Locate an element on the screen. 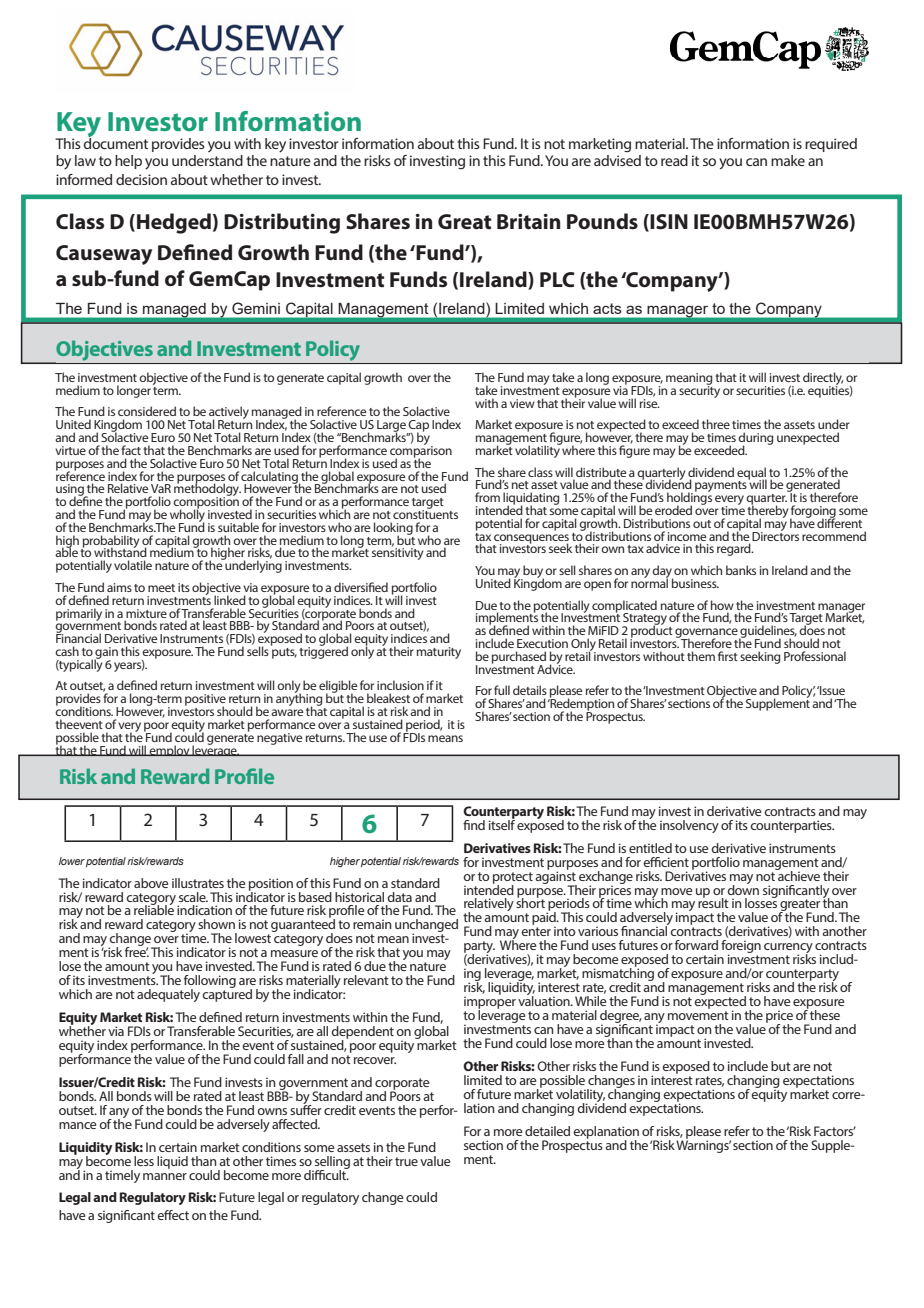  find is located at coordinates (474, 825).
